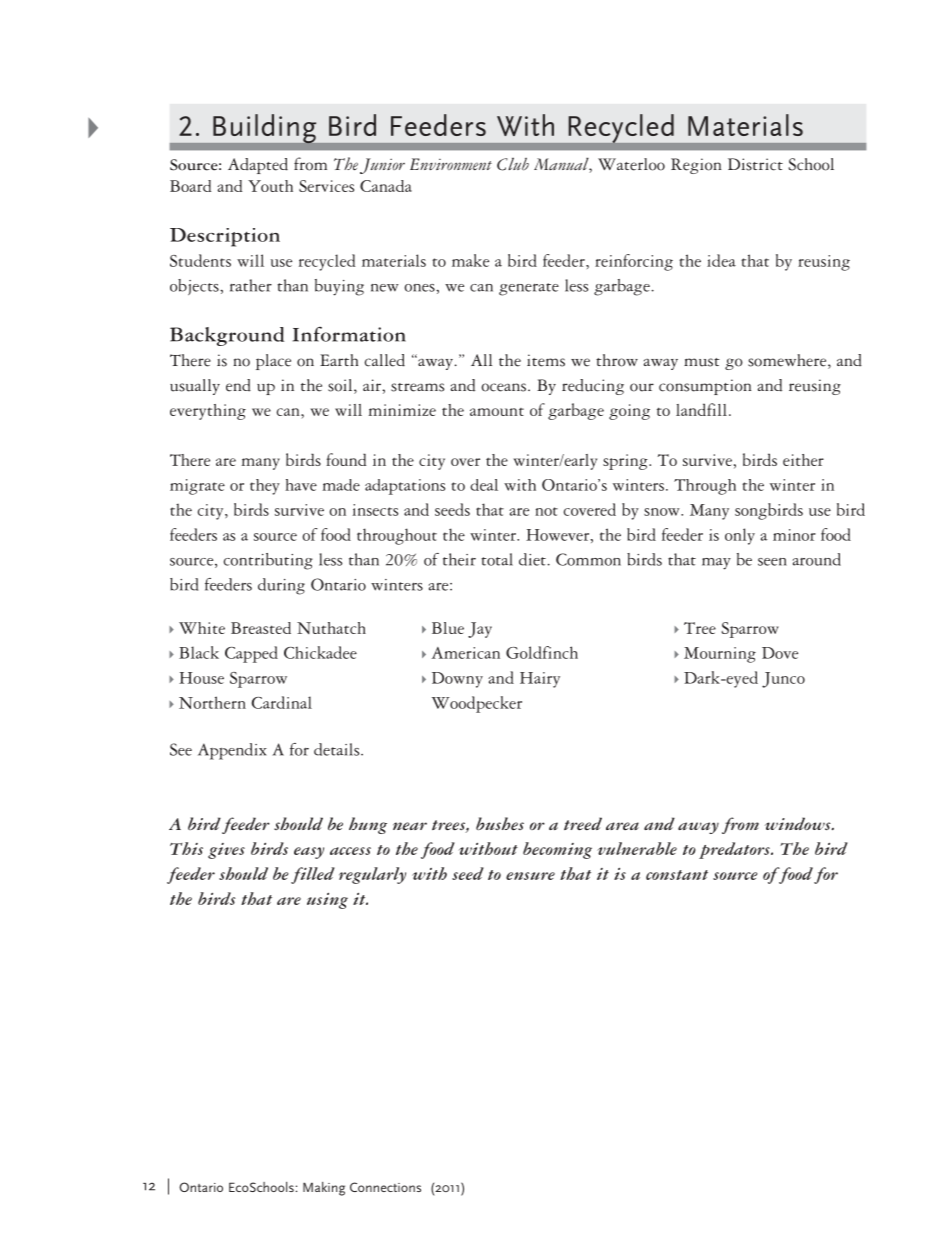 The height and width of the screenshot is (1233, 952). I want to click on items, so click(546, 360).
